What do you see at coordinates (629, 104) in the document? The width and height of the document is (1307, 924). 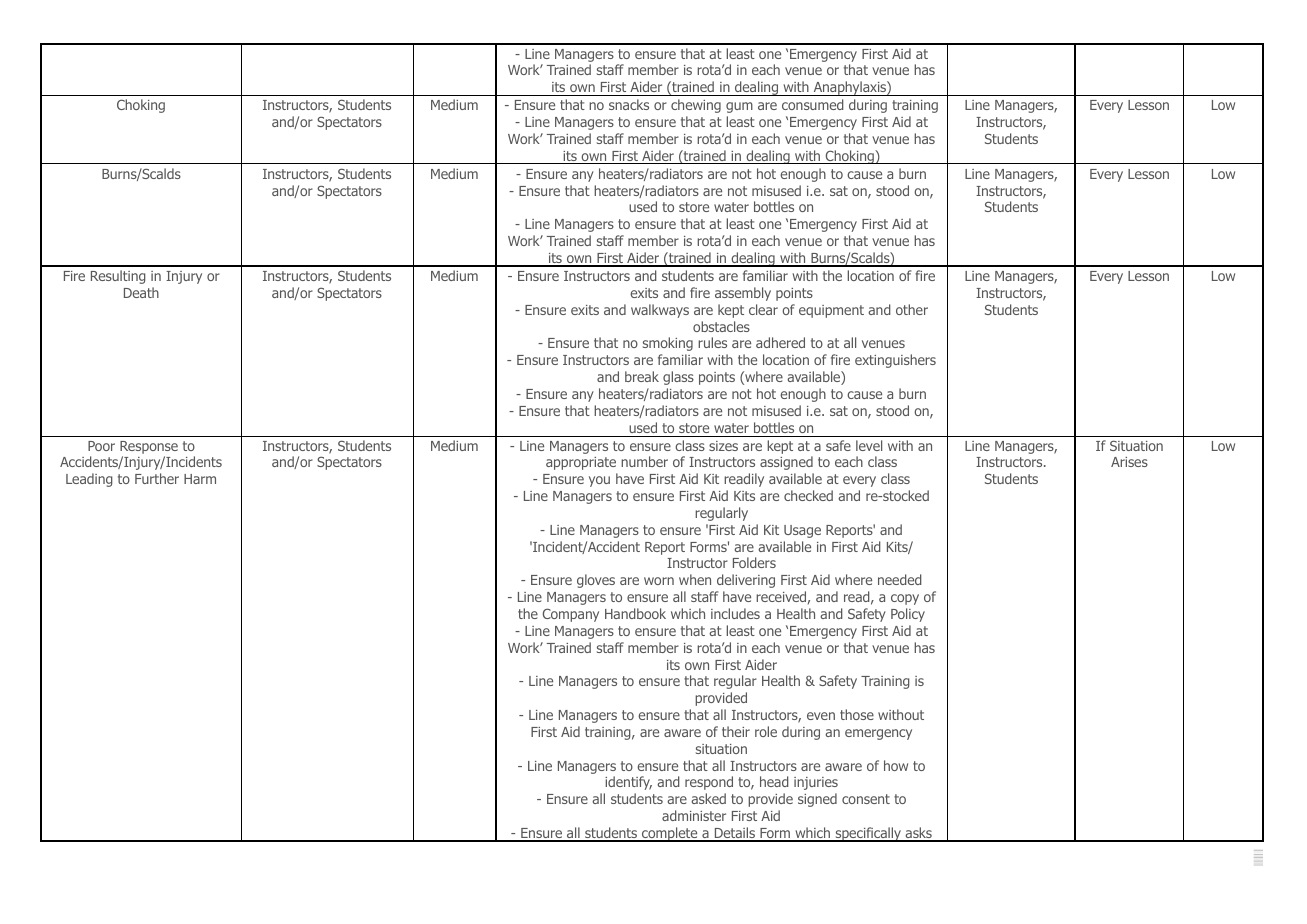 I see `snacks` at bounding box center [629, 104].
